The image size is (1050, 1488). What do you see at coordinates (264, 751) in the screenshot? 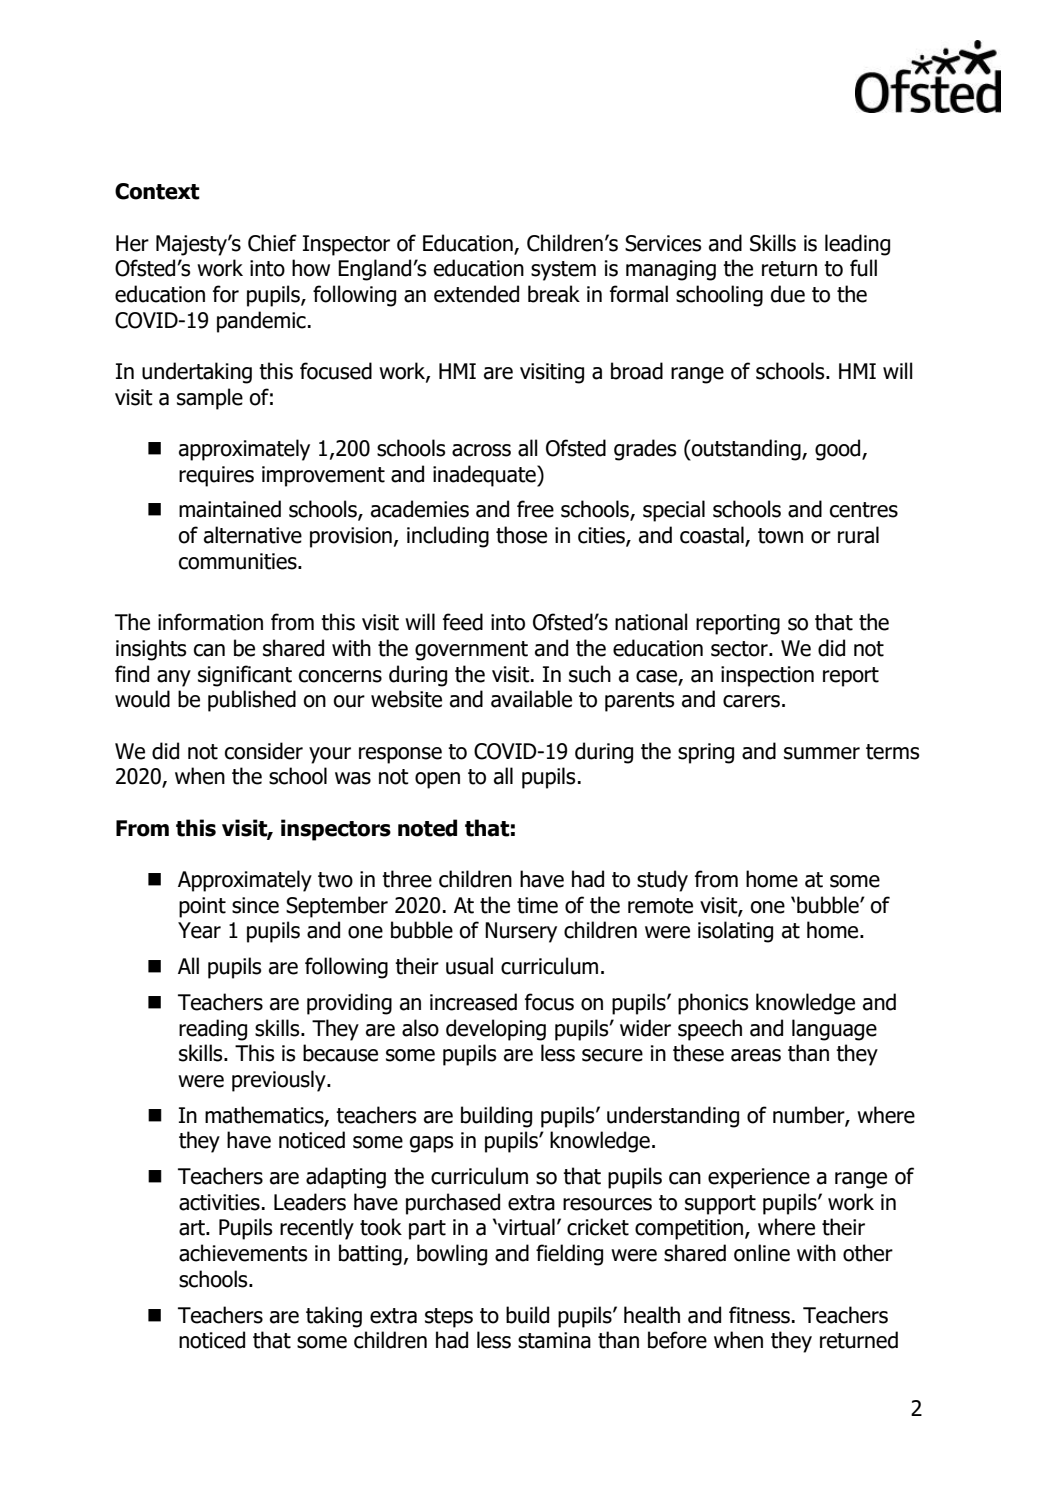
I see `consider` at bounding box center [264, 751].
